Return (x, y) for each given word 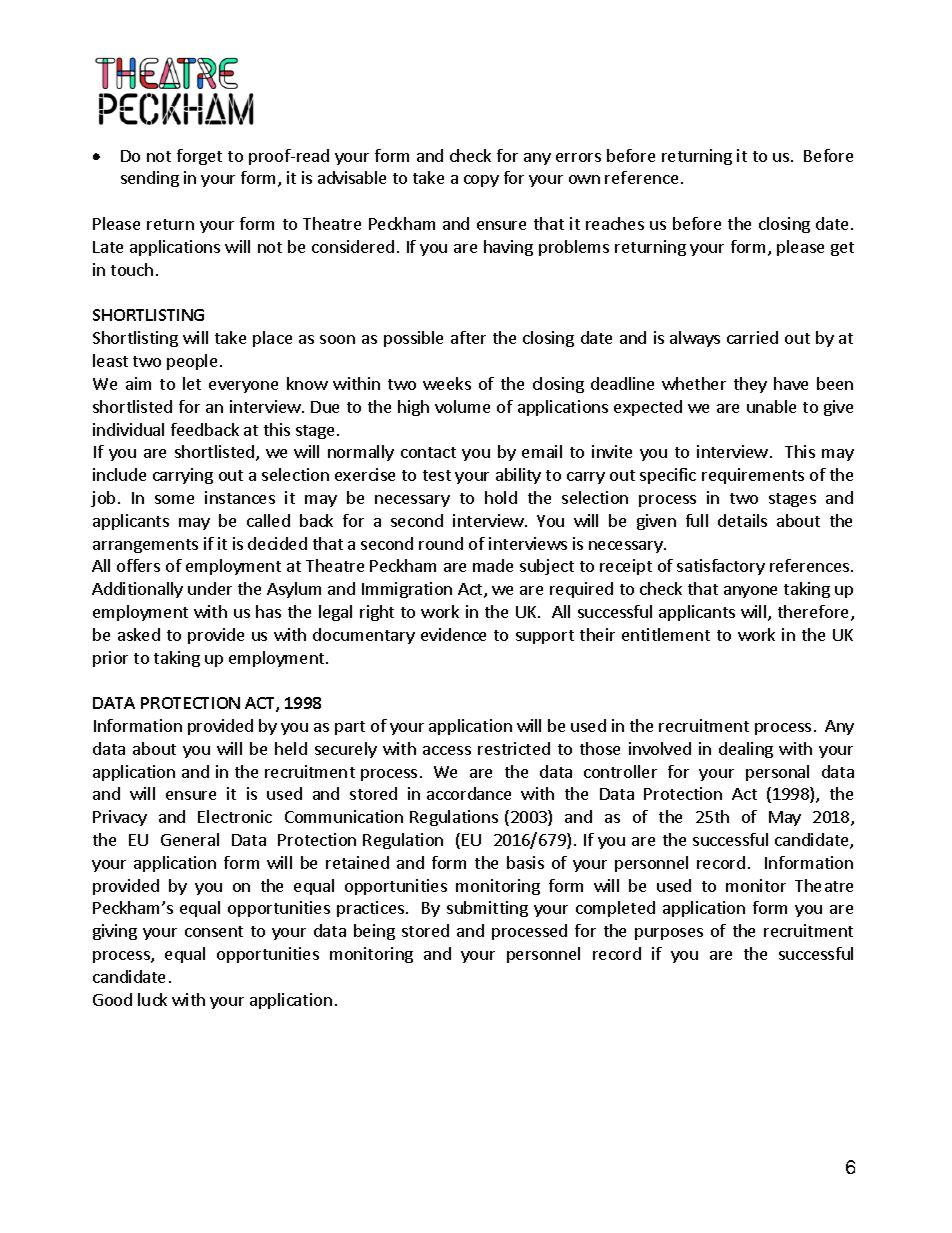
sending (150, 179)
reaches (615, 223)
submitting (487, 909)
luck (152, 999)
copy (481, 181)
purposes (669, 934)
